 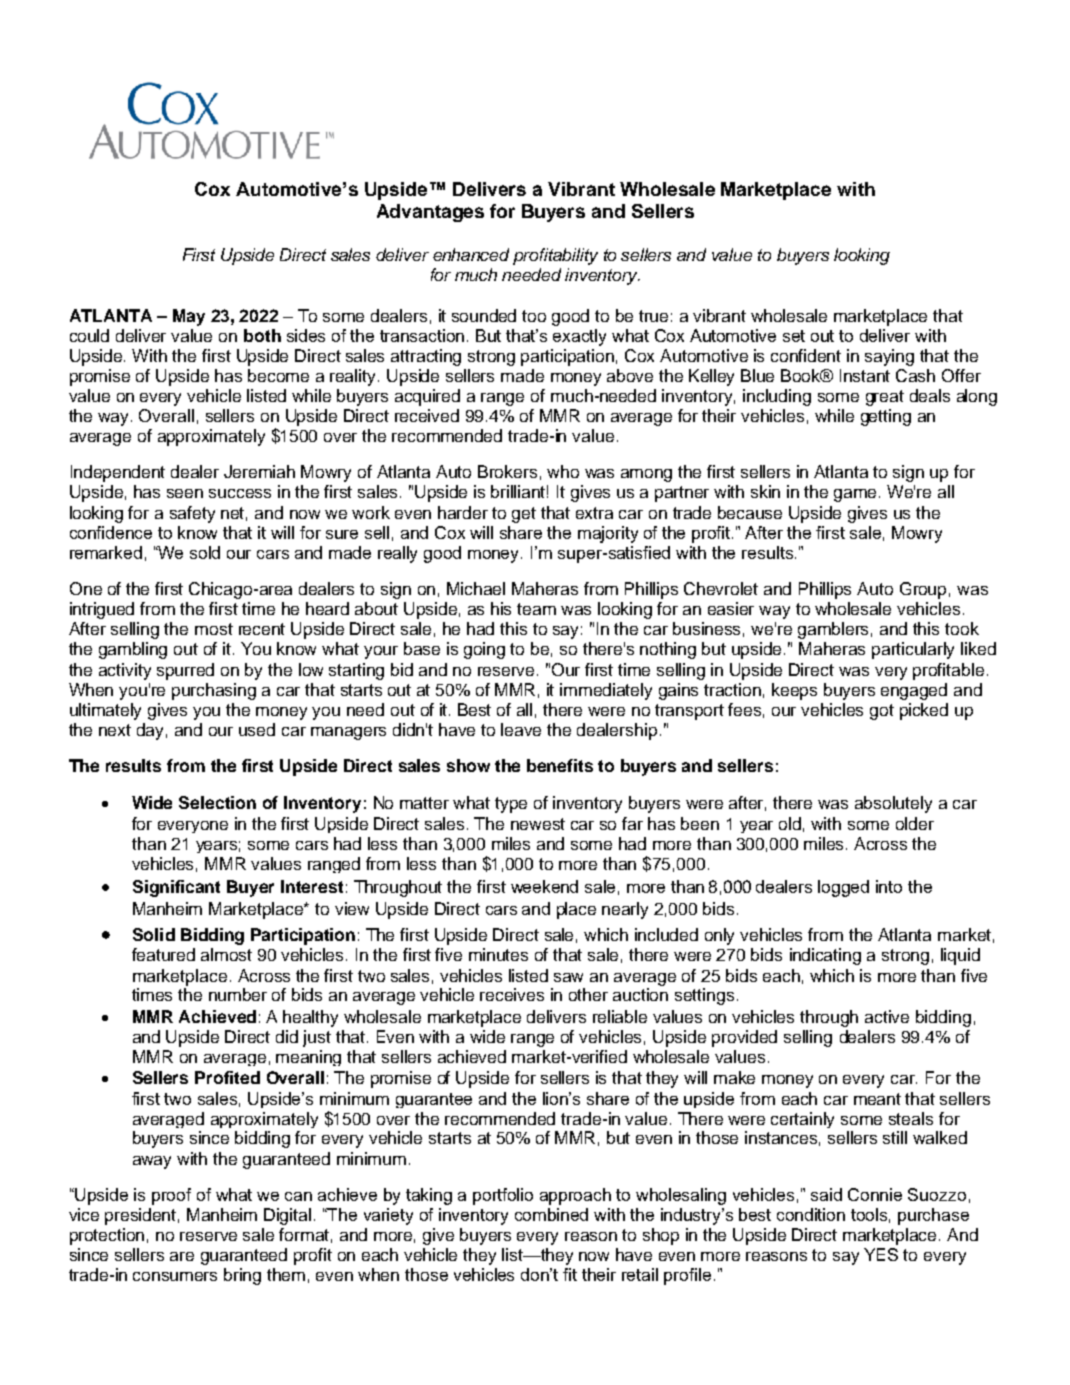 I want to click on May, so click(x=189, y=317).
